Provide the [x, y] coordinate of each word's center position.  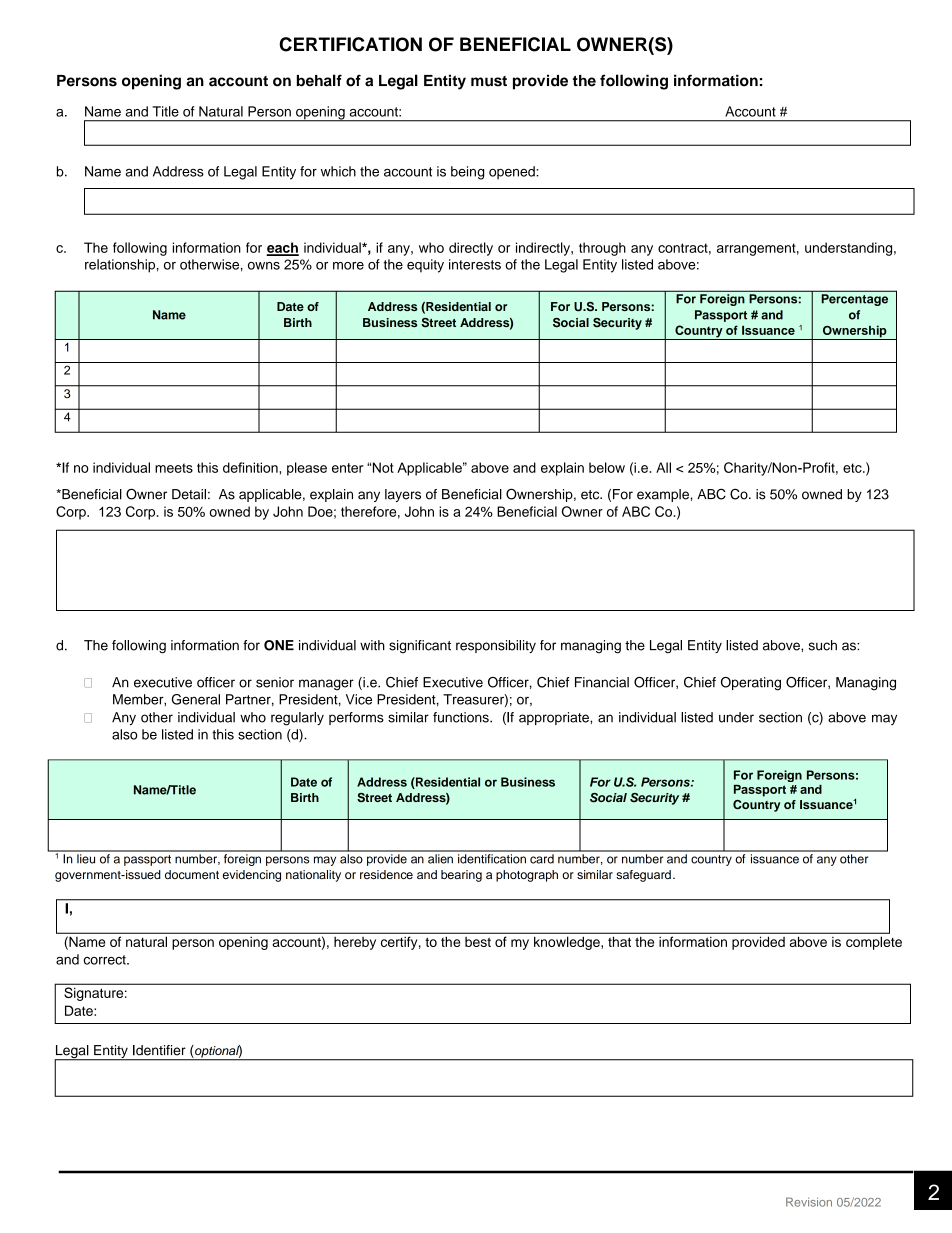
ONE [279, 645]
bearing [461, 876]
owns [264, 266]
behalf [319, 80]
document [192, 874]
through [602, 249]
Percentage [855, 300]
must [489, 81]
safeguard [643, 876]
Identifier [159, 1050]
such [823, 645]
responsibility [496, 646]
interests [475, 264]
